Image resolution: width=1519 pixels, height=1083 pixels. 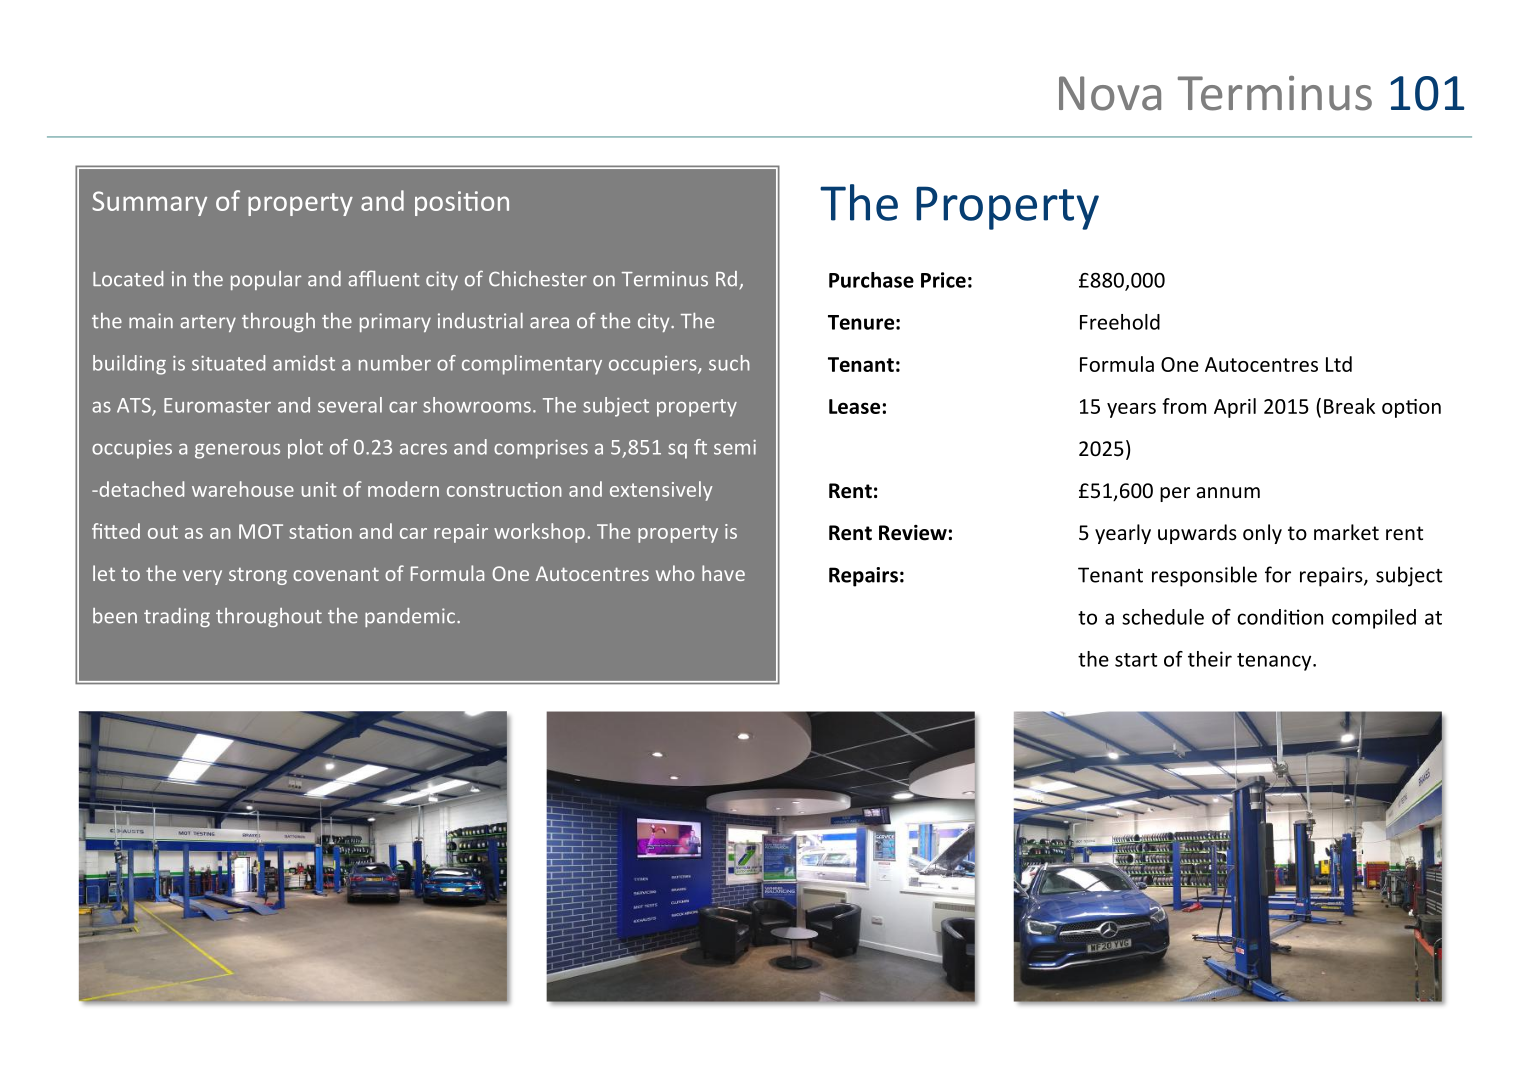 What do you see at coordinates (1110, 93) in the screenshot?
I see `Nova` at bounding box center [1110, 93].
